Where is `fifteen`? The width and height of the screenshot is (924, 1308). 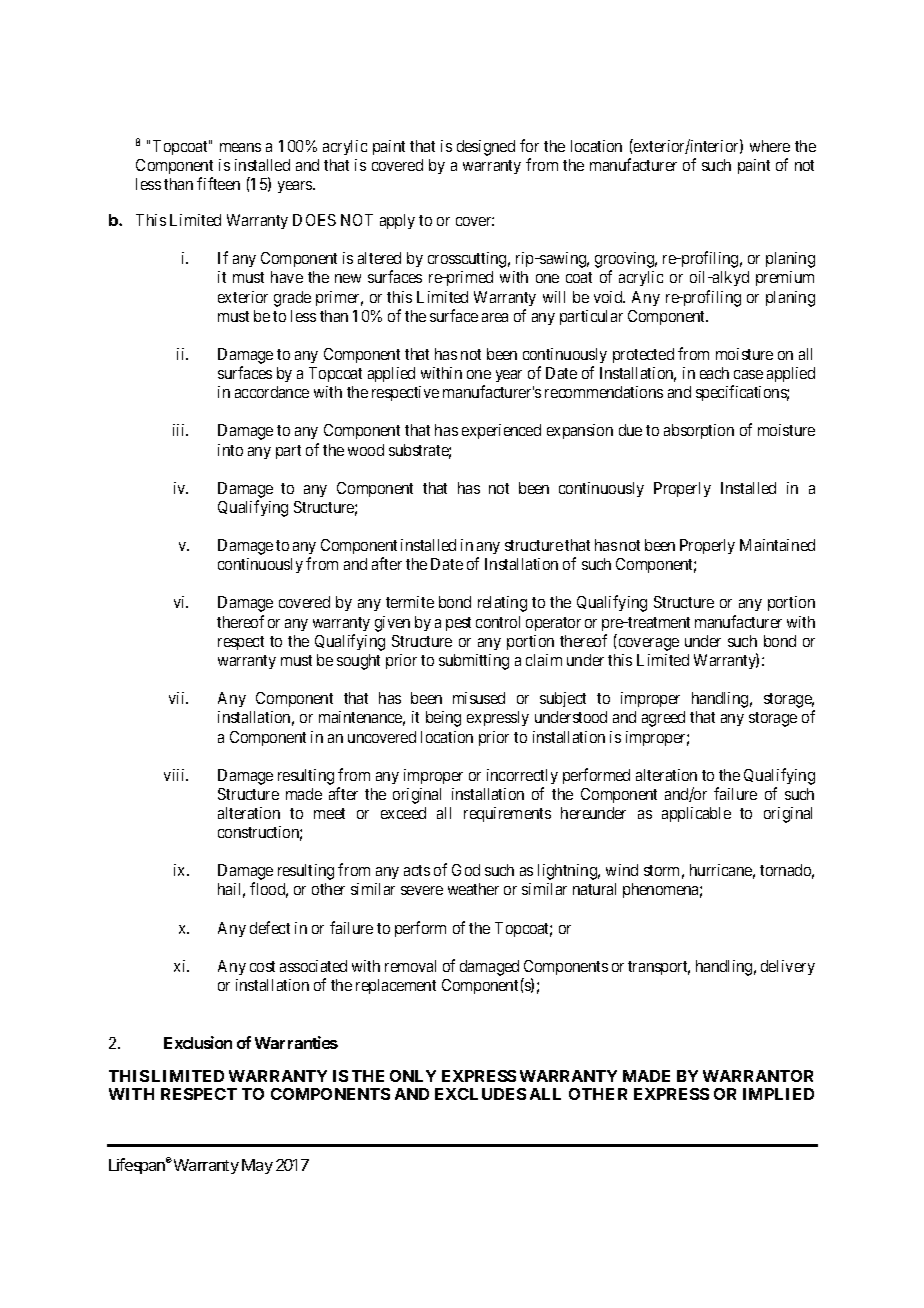 fifteen is located at coordinates (218, 183).
